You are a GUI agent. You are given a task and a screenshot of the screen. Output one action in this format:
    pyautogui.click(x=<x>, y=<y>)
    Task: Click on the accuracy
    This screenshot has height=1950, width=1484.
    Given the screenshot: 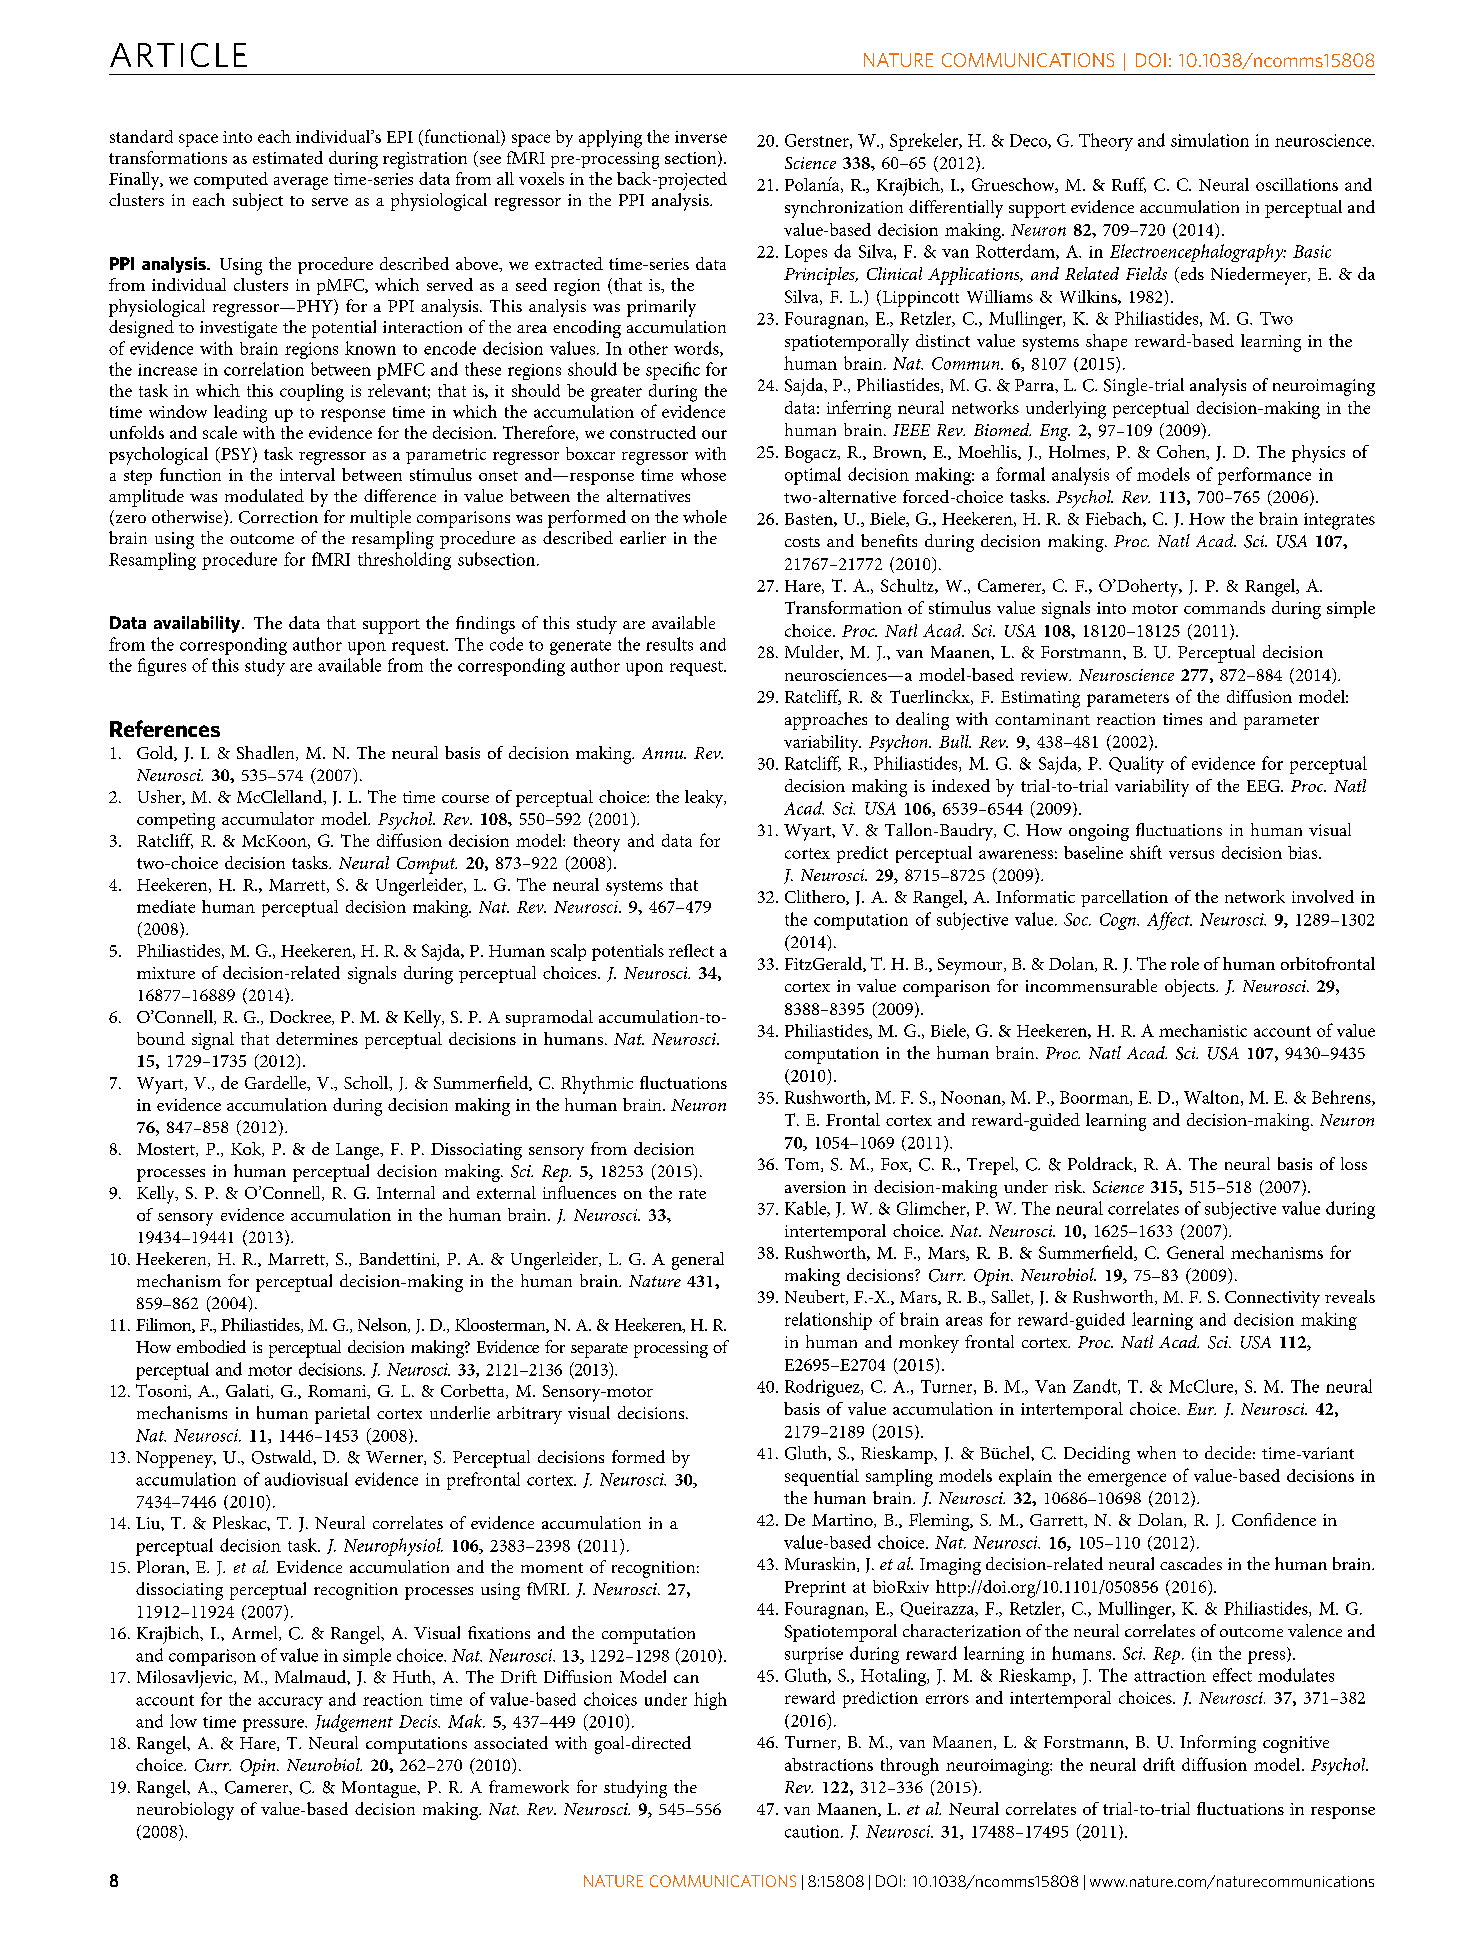 What is the action you would take?
    pyautogui.click(x=290, y=1703)
